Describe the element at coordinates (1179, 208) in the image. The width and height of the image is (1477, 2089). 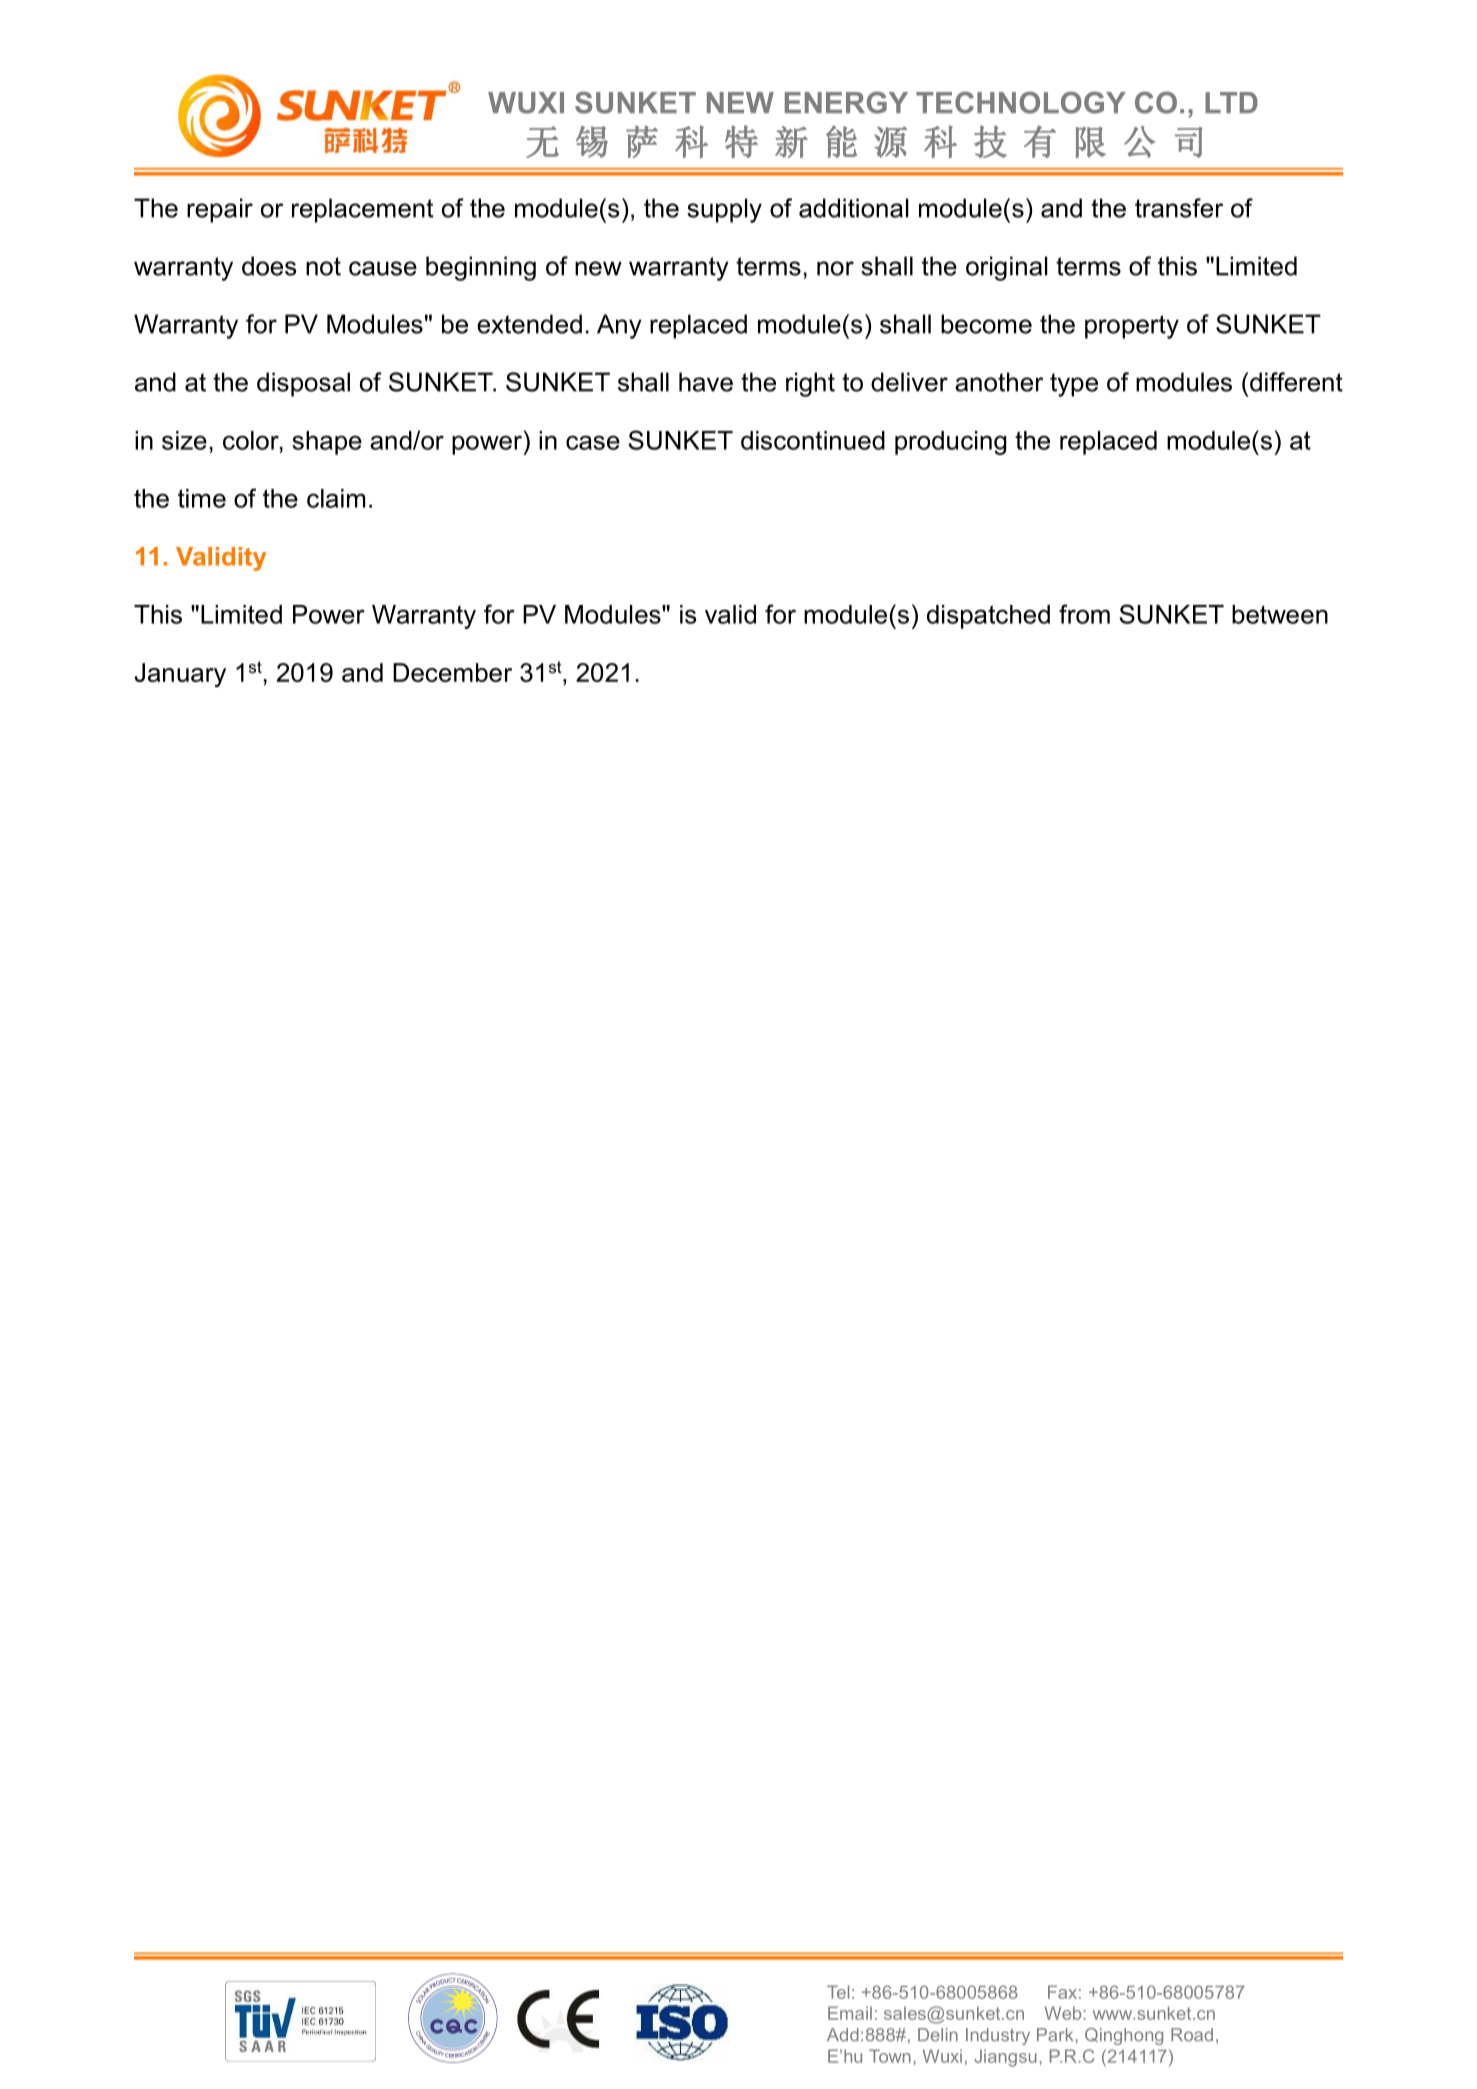
I see `transfer` at that location.
